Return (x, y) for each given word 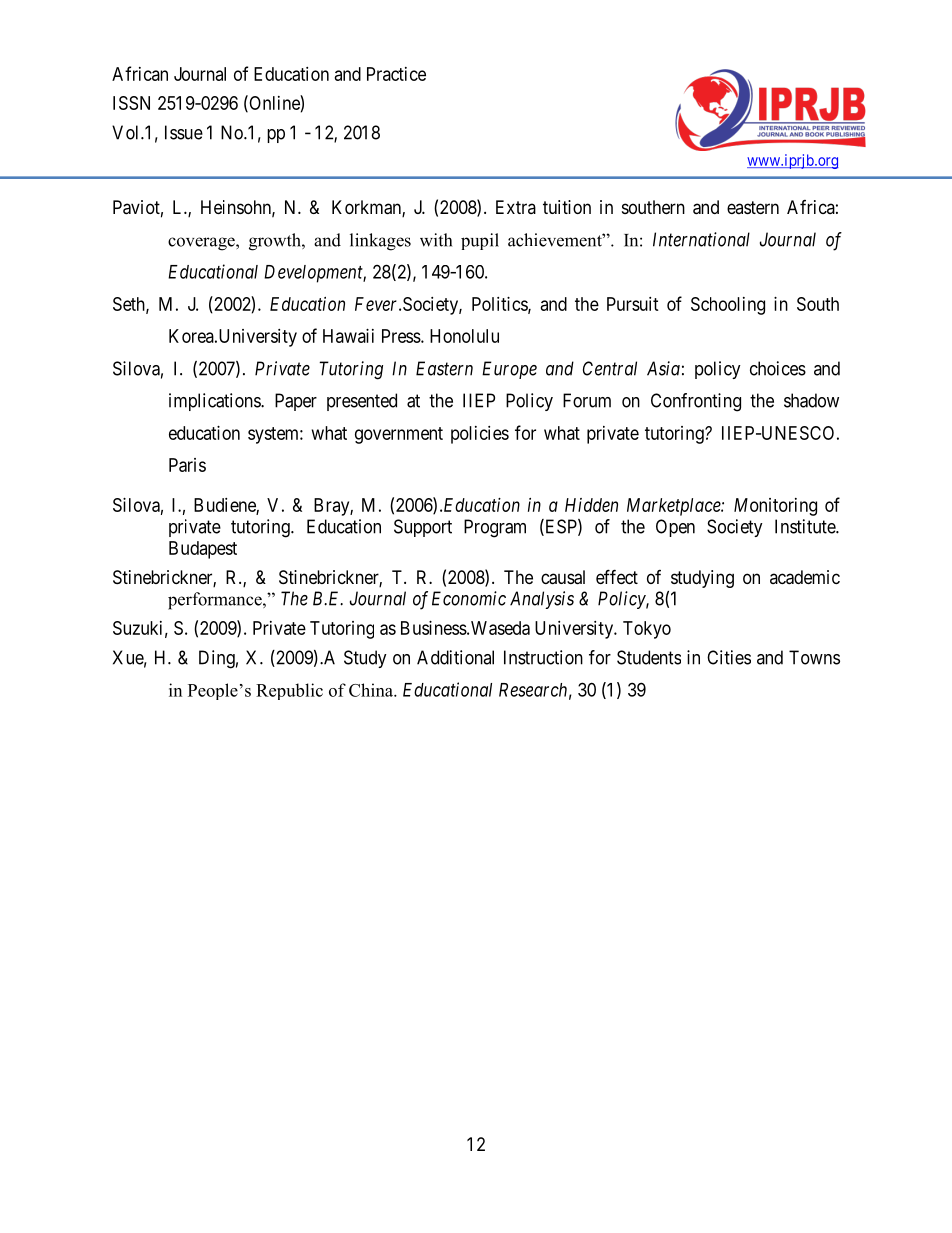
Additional (455, 657)
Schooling (728, 306)
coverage (202, 244)
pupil (480, 241)
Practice (396, 74)
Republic (289, 691)
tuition (567, 207)
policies (480, 435)
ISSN (131, 103)
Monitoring (775, 507)
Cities (729, 657)
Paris (187, 465)
